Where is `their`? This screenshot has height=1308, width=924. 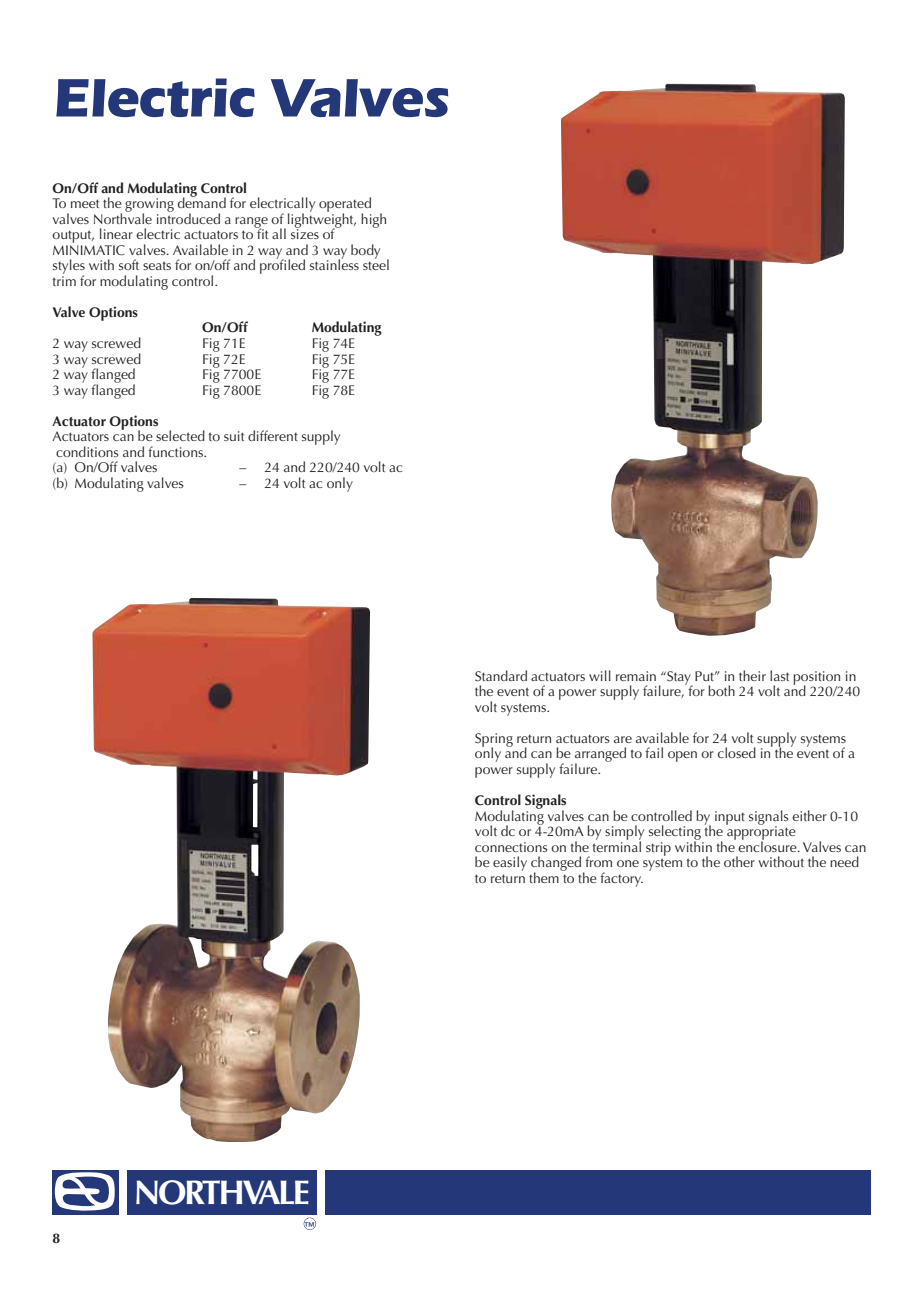
their is located at coordinates (752, 675).
